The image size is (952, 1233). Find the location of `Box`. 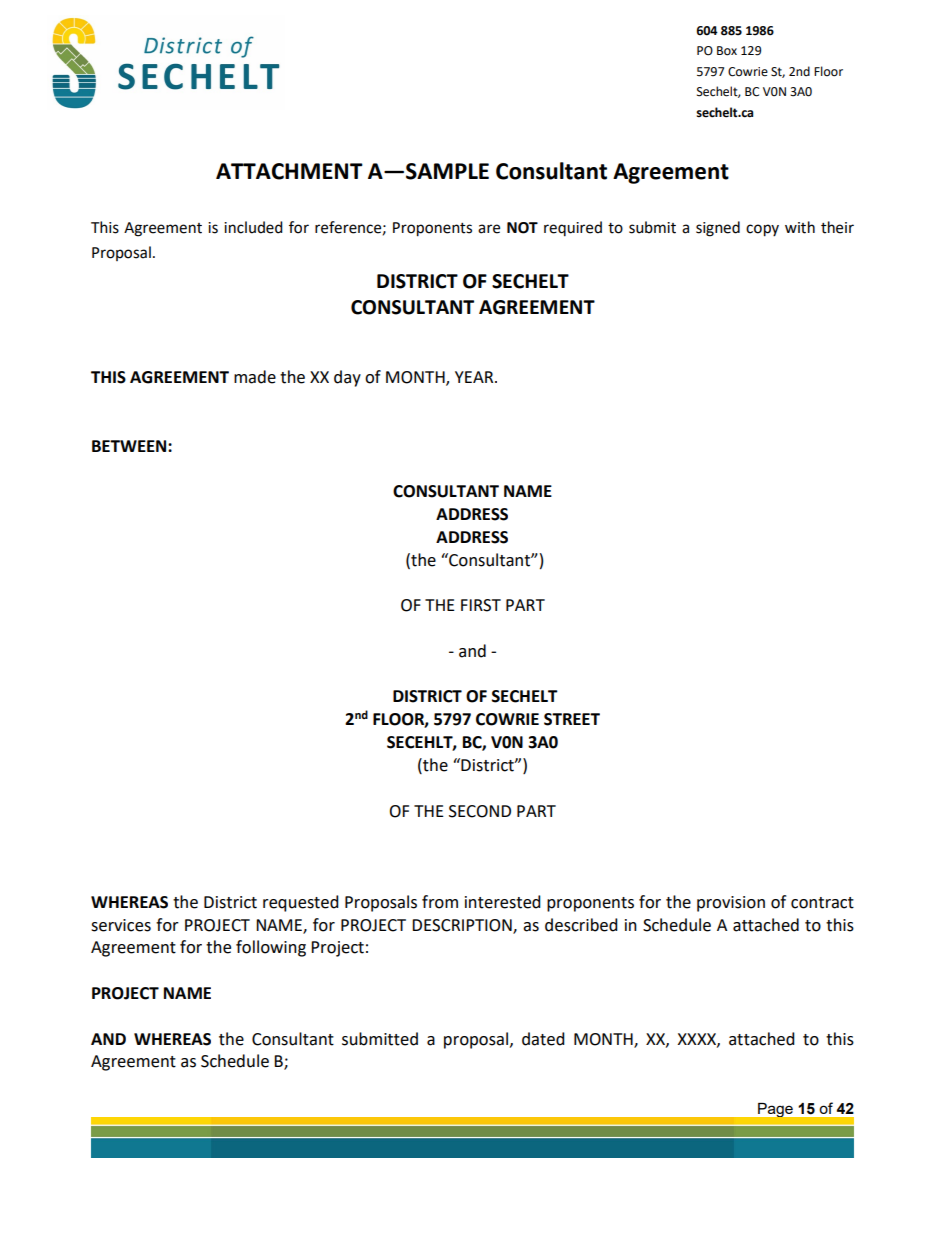

Box is located at coordinates (727, 51).
